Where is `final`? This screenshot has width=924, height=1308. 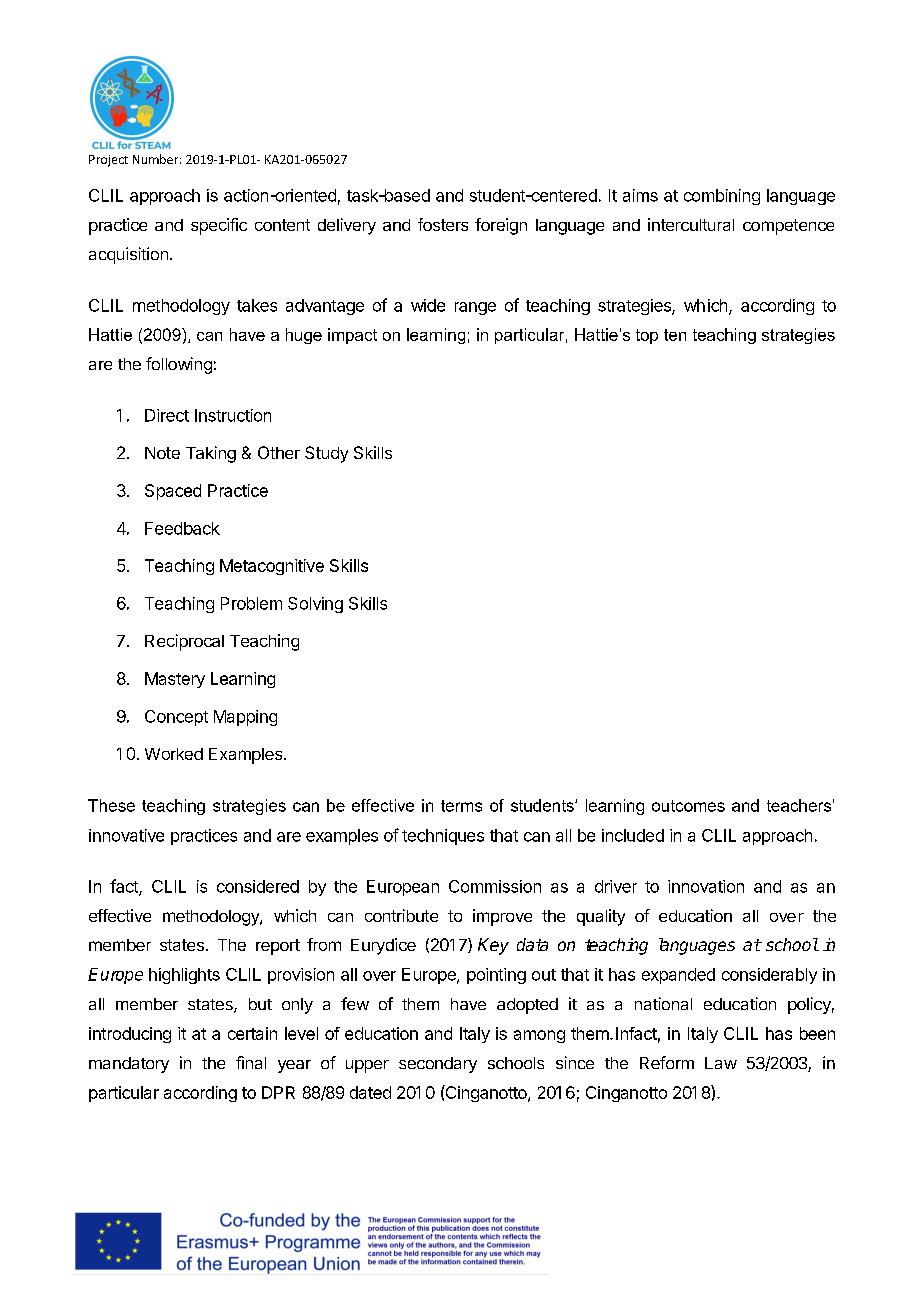
final is located at coordinates (251, 1062).
